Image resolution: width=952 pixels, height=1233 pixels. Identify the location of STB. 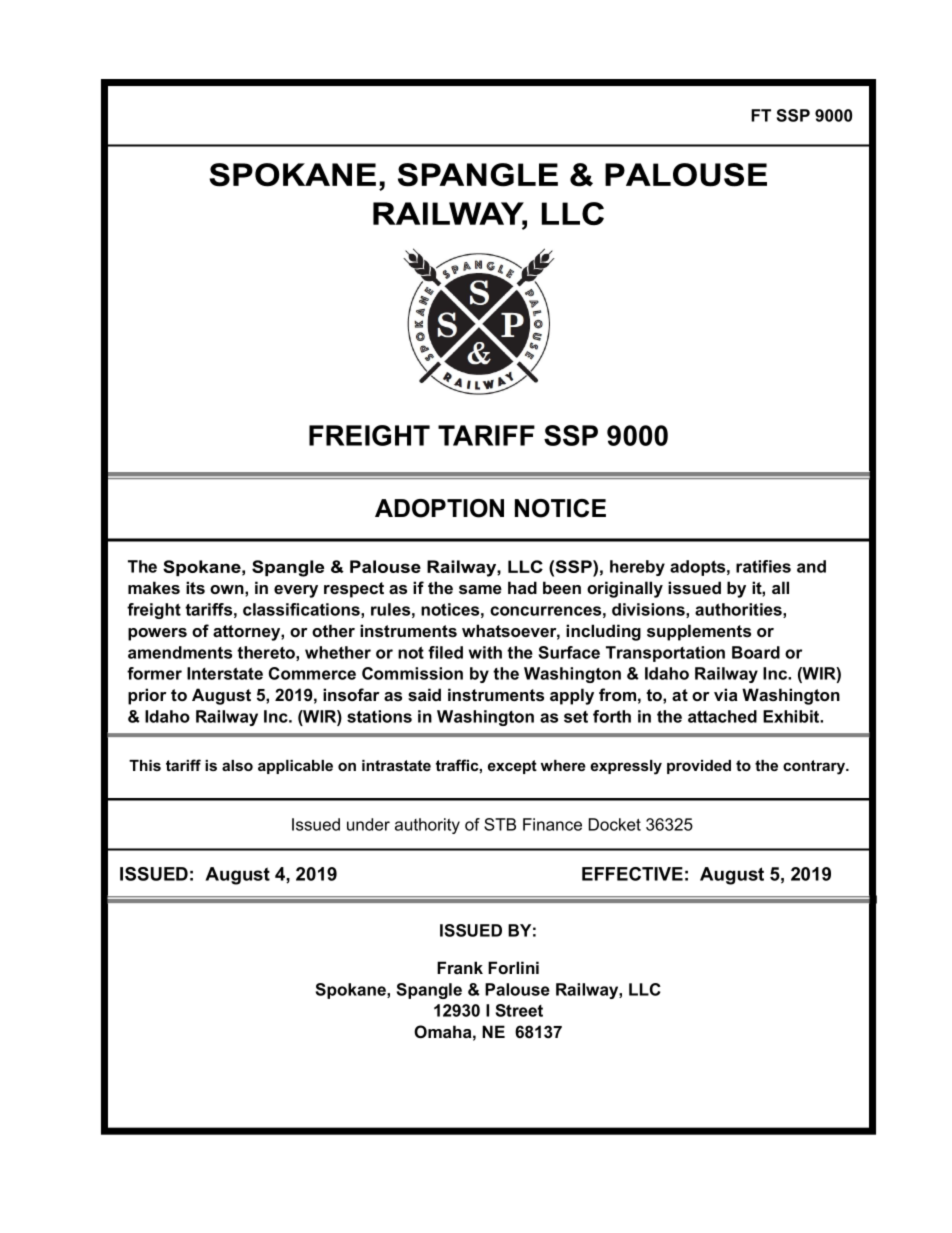
(500, 824).
